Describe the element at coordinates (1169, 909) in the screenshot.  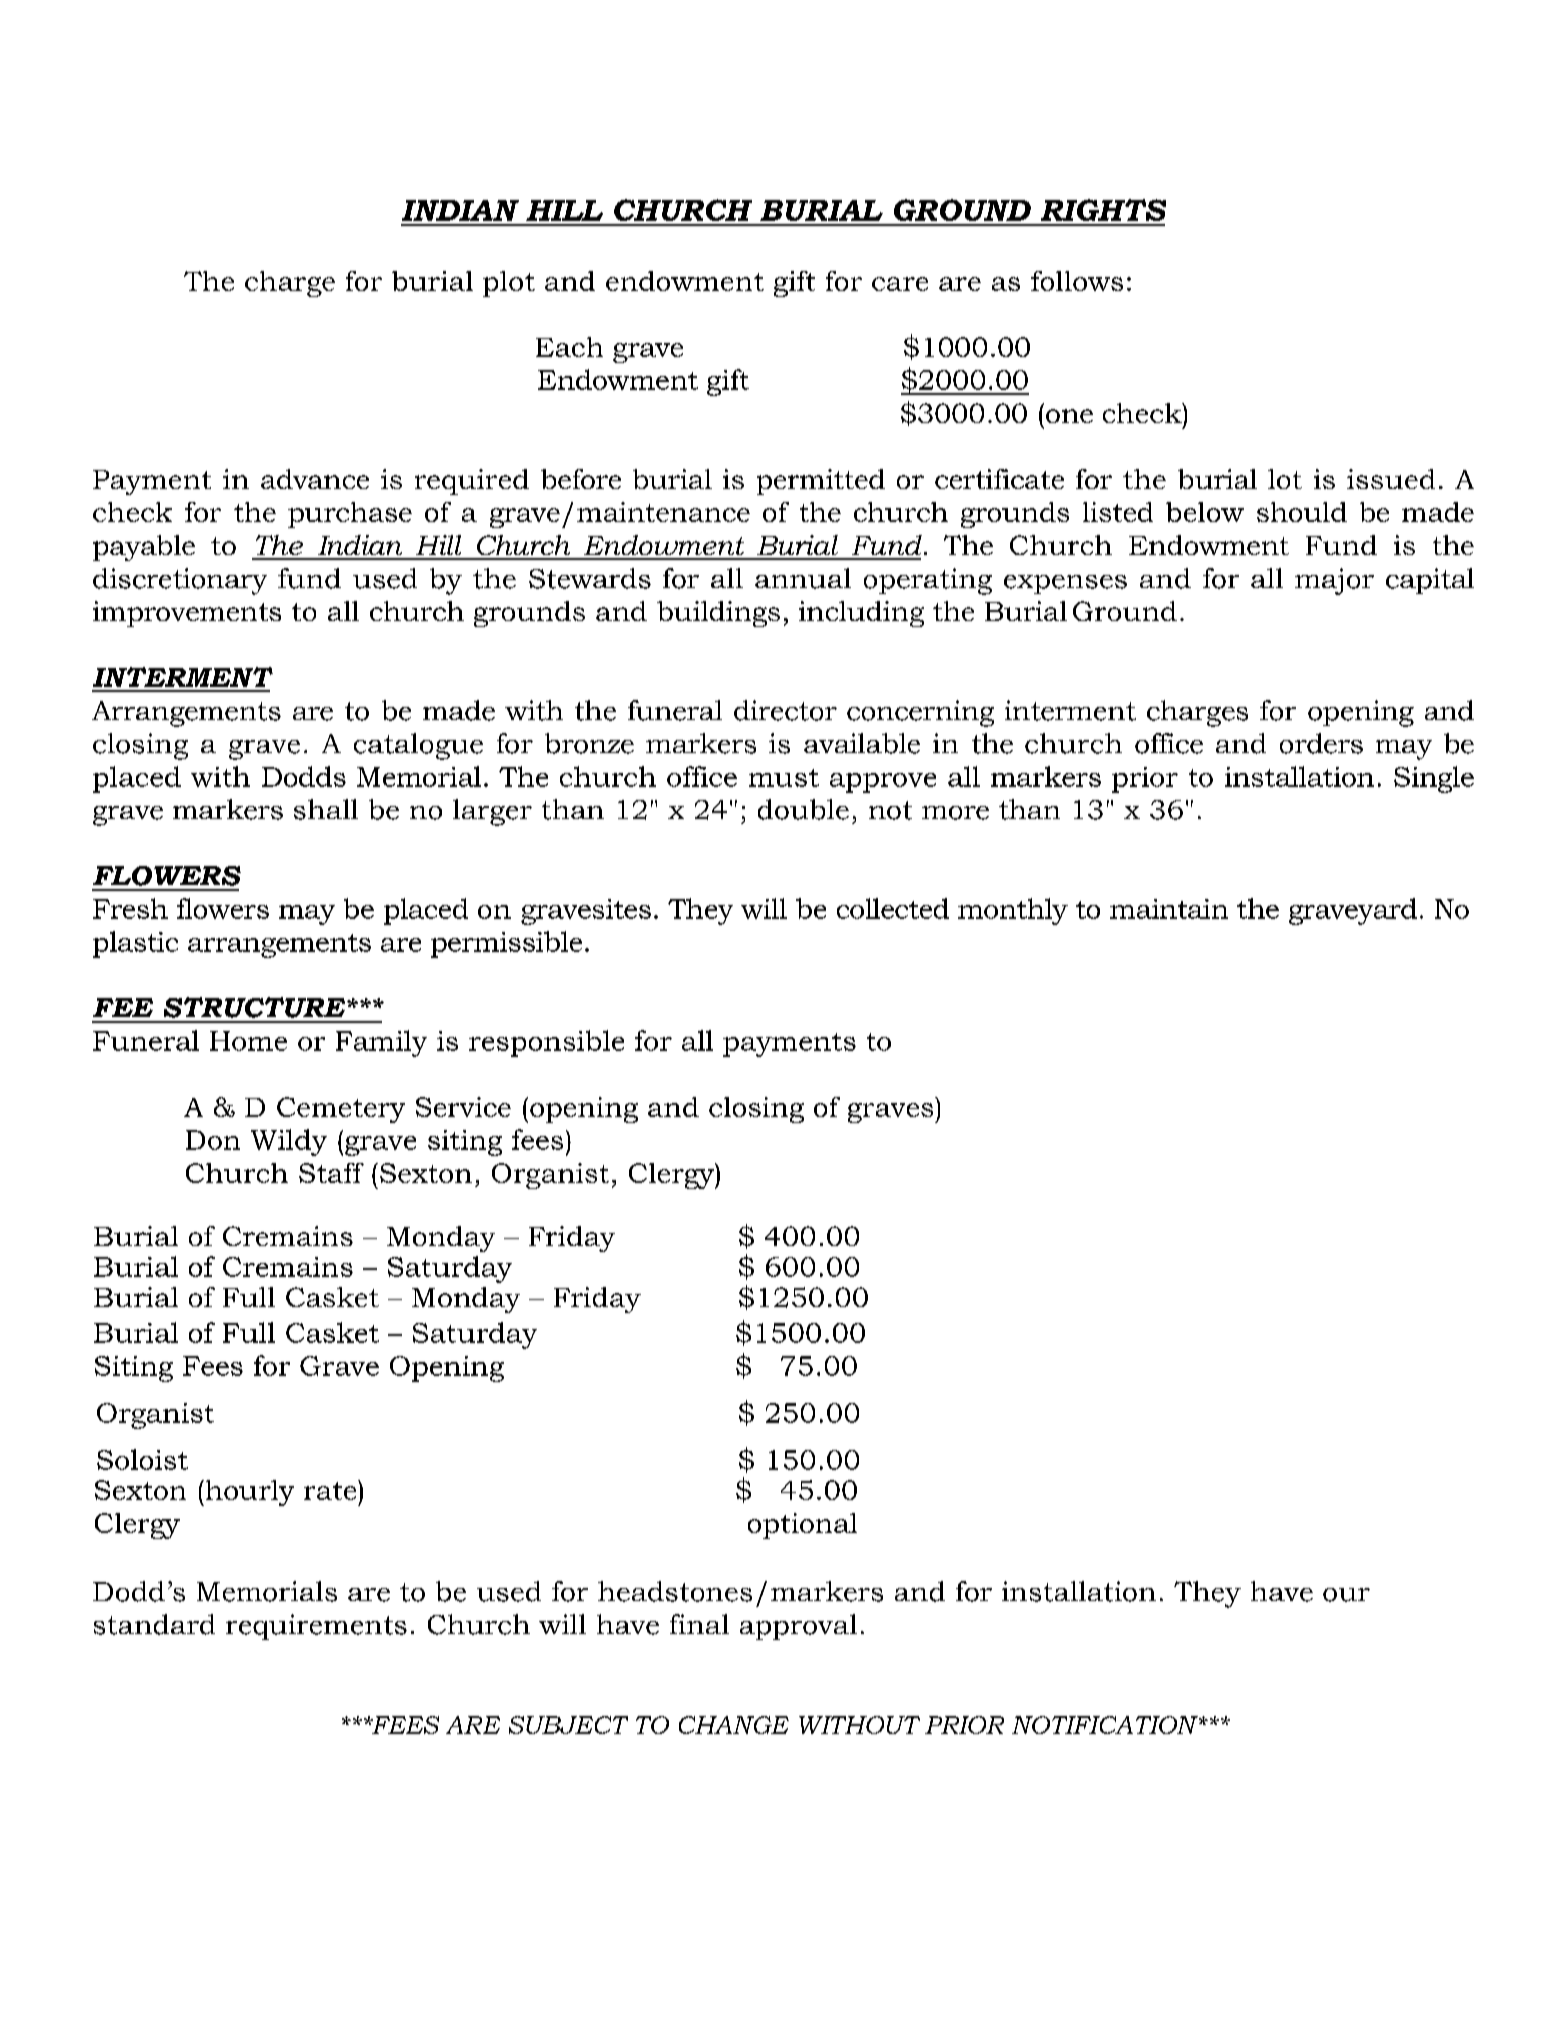
I see `maintain` at that location.
